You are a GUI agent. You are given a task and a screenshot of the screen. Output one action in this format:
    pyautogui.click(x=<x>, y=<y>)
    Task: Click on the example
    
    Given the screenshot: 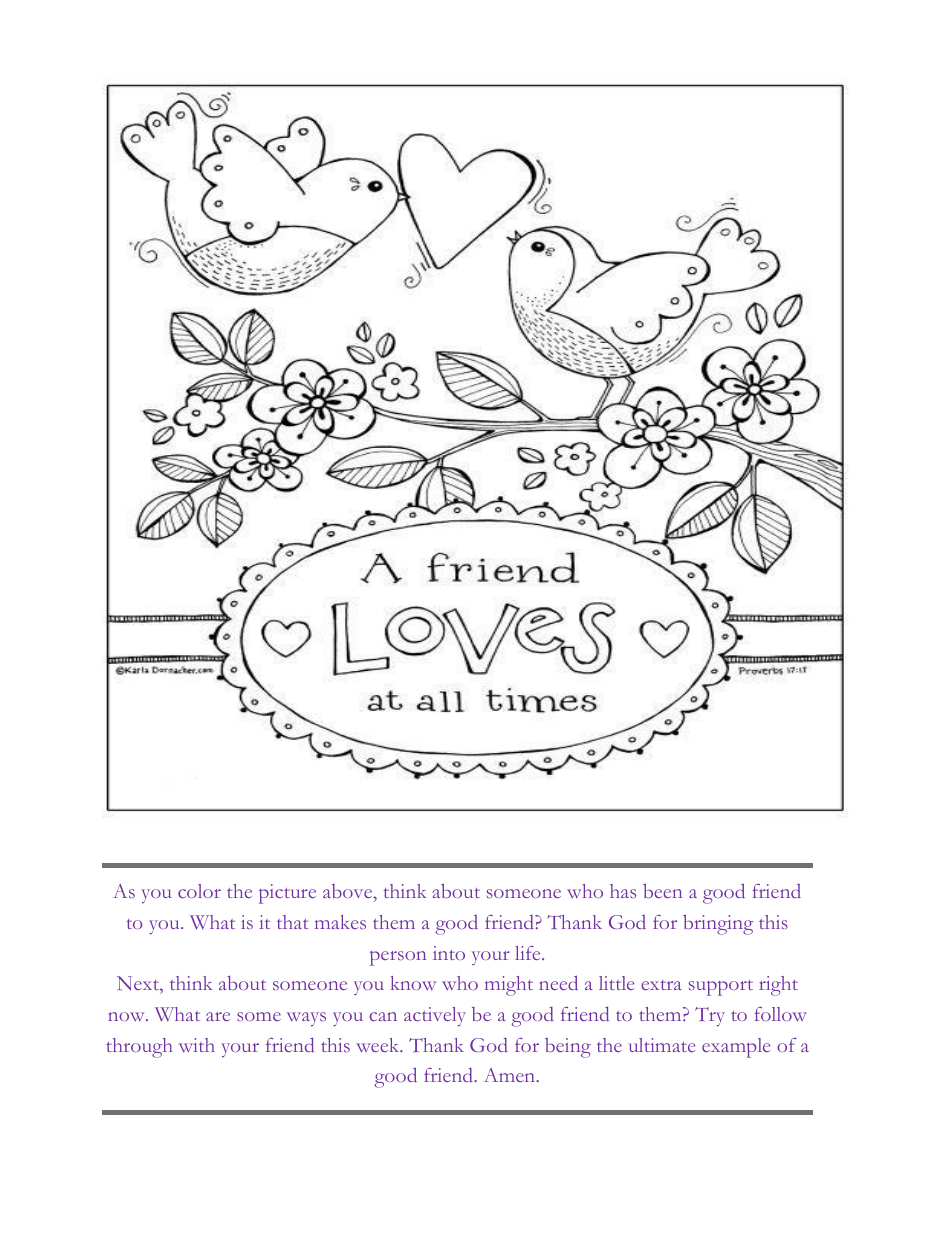 What is the action you would take?
    pyautogui.click(x=736, y=1048)
